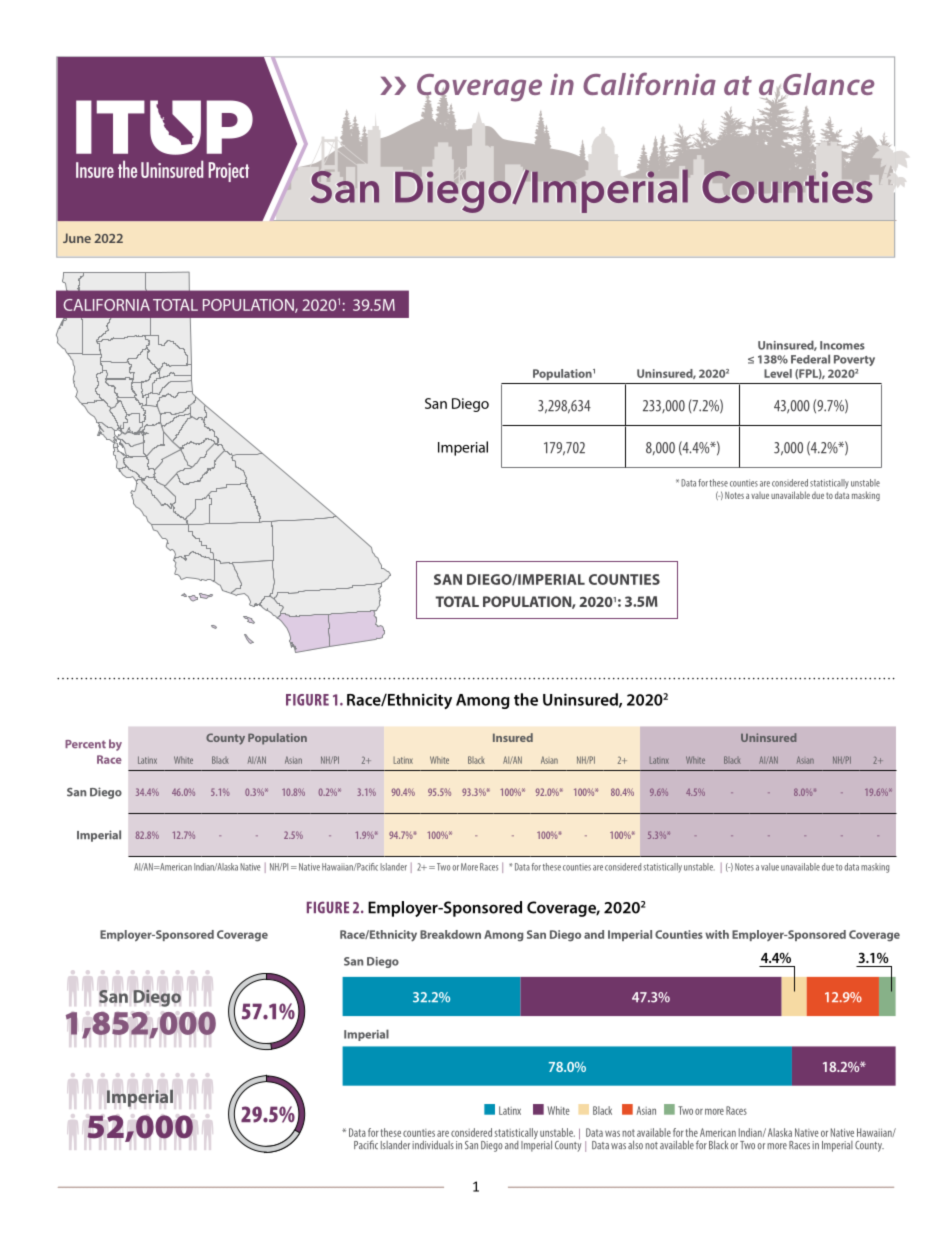 The width and height of the page is (952, 1233). Describe the element at coordinates (842, 345) in the page. I see `Incomes` at that location.
